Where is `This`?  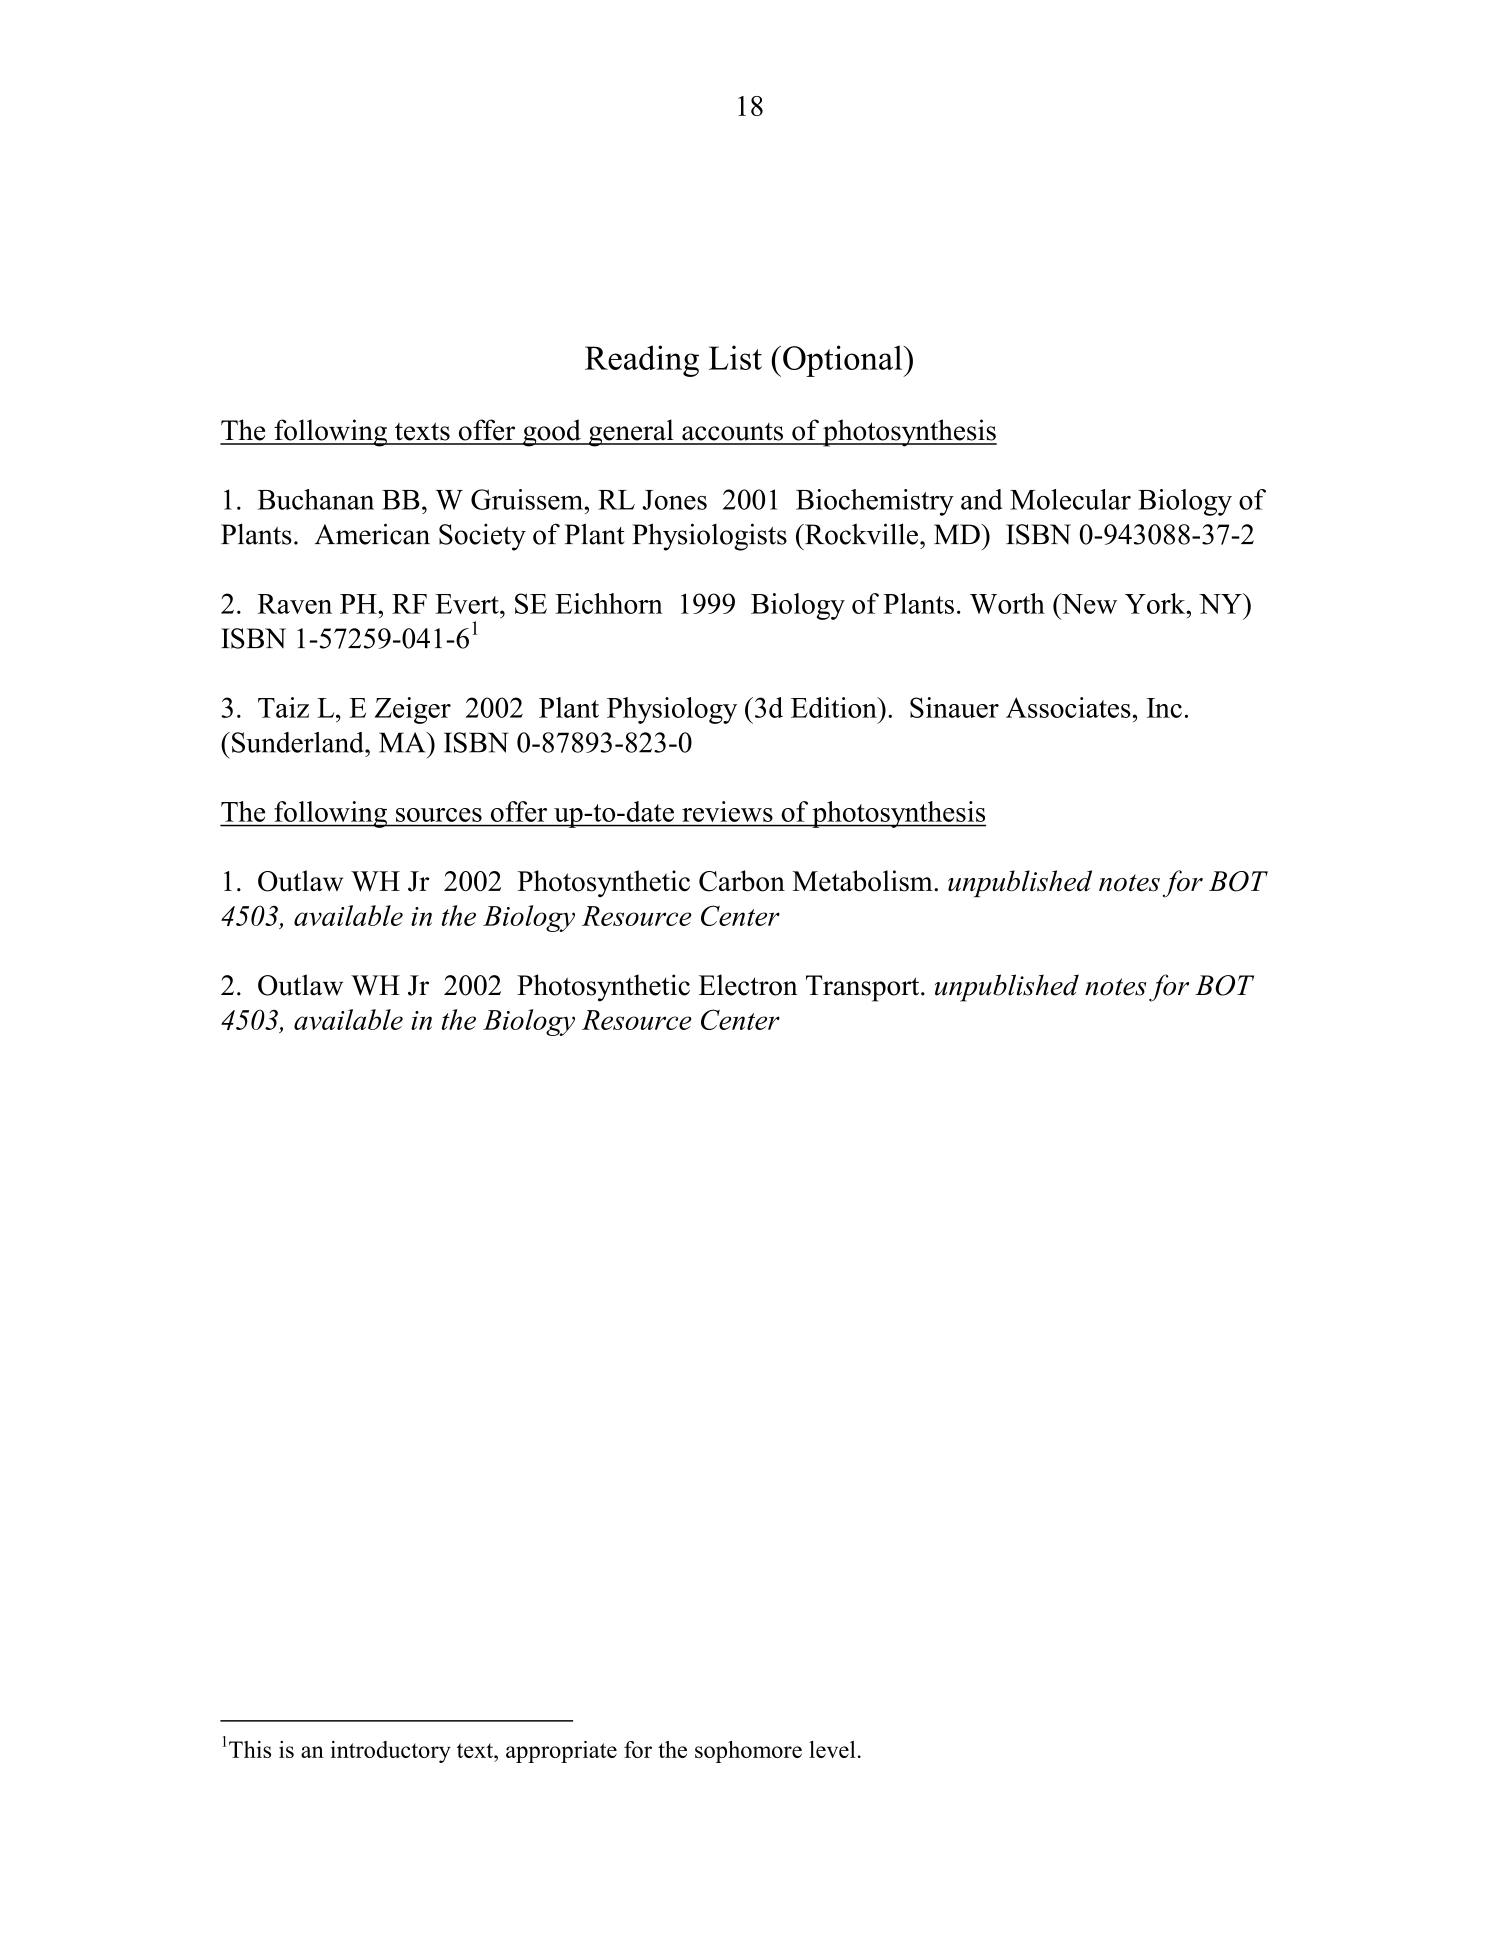
This is located at coordinates (250, 1749).
